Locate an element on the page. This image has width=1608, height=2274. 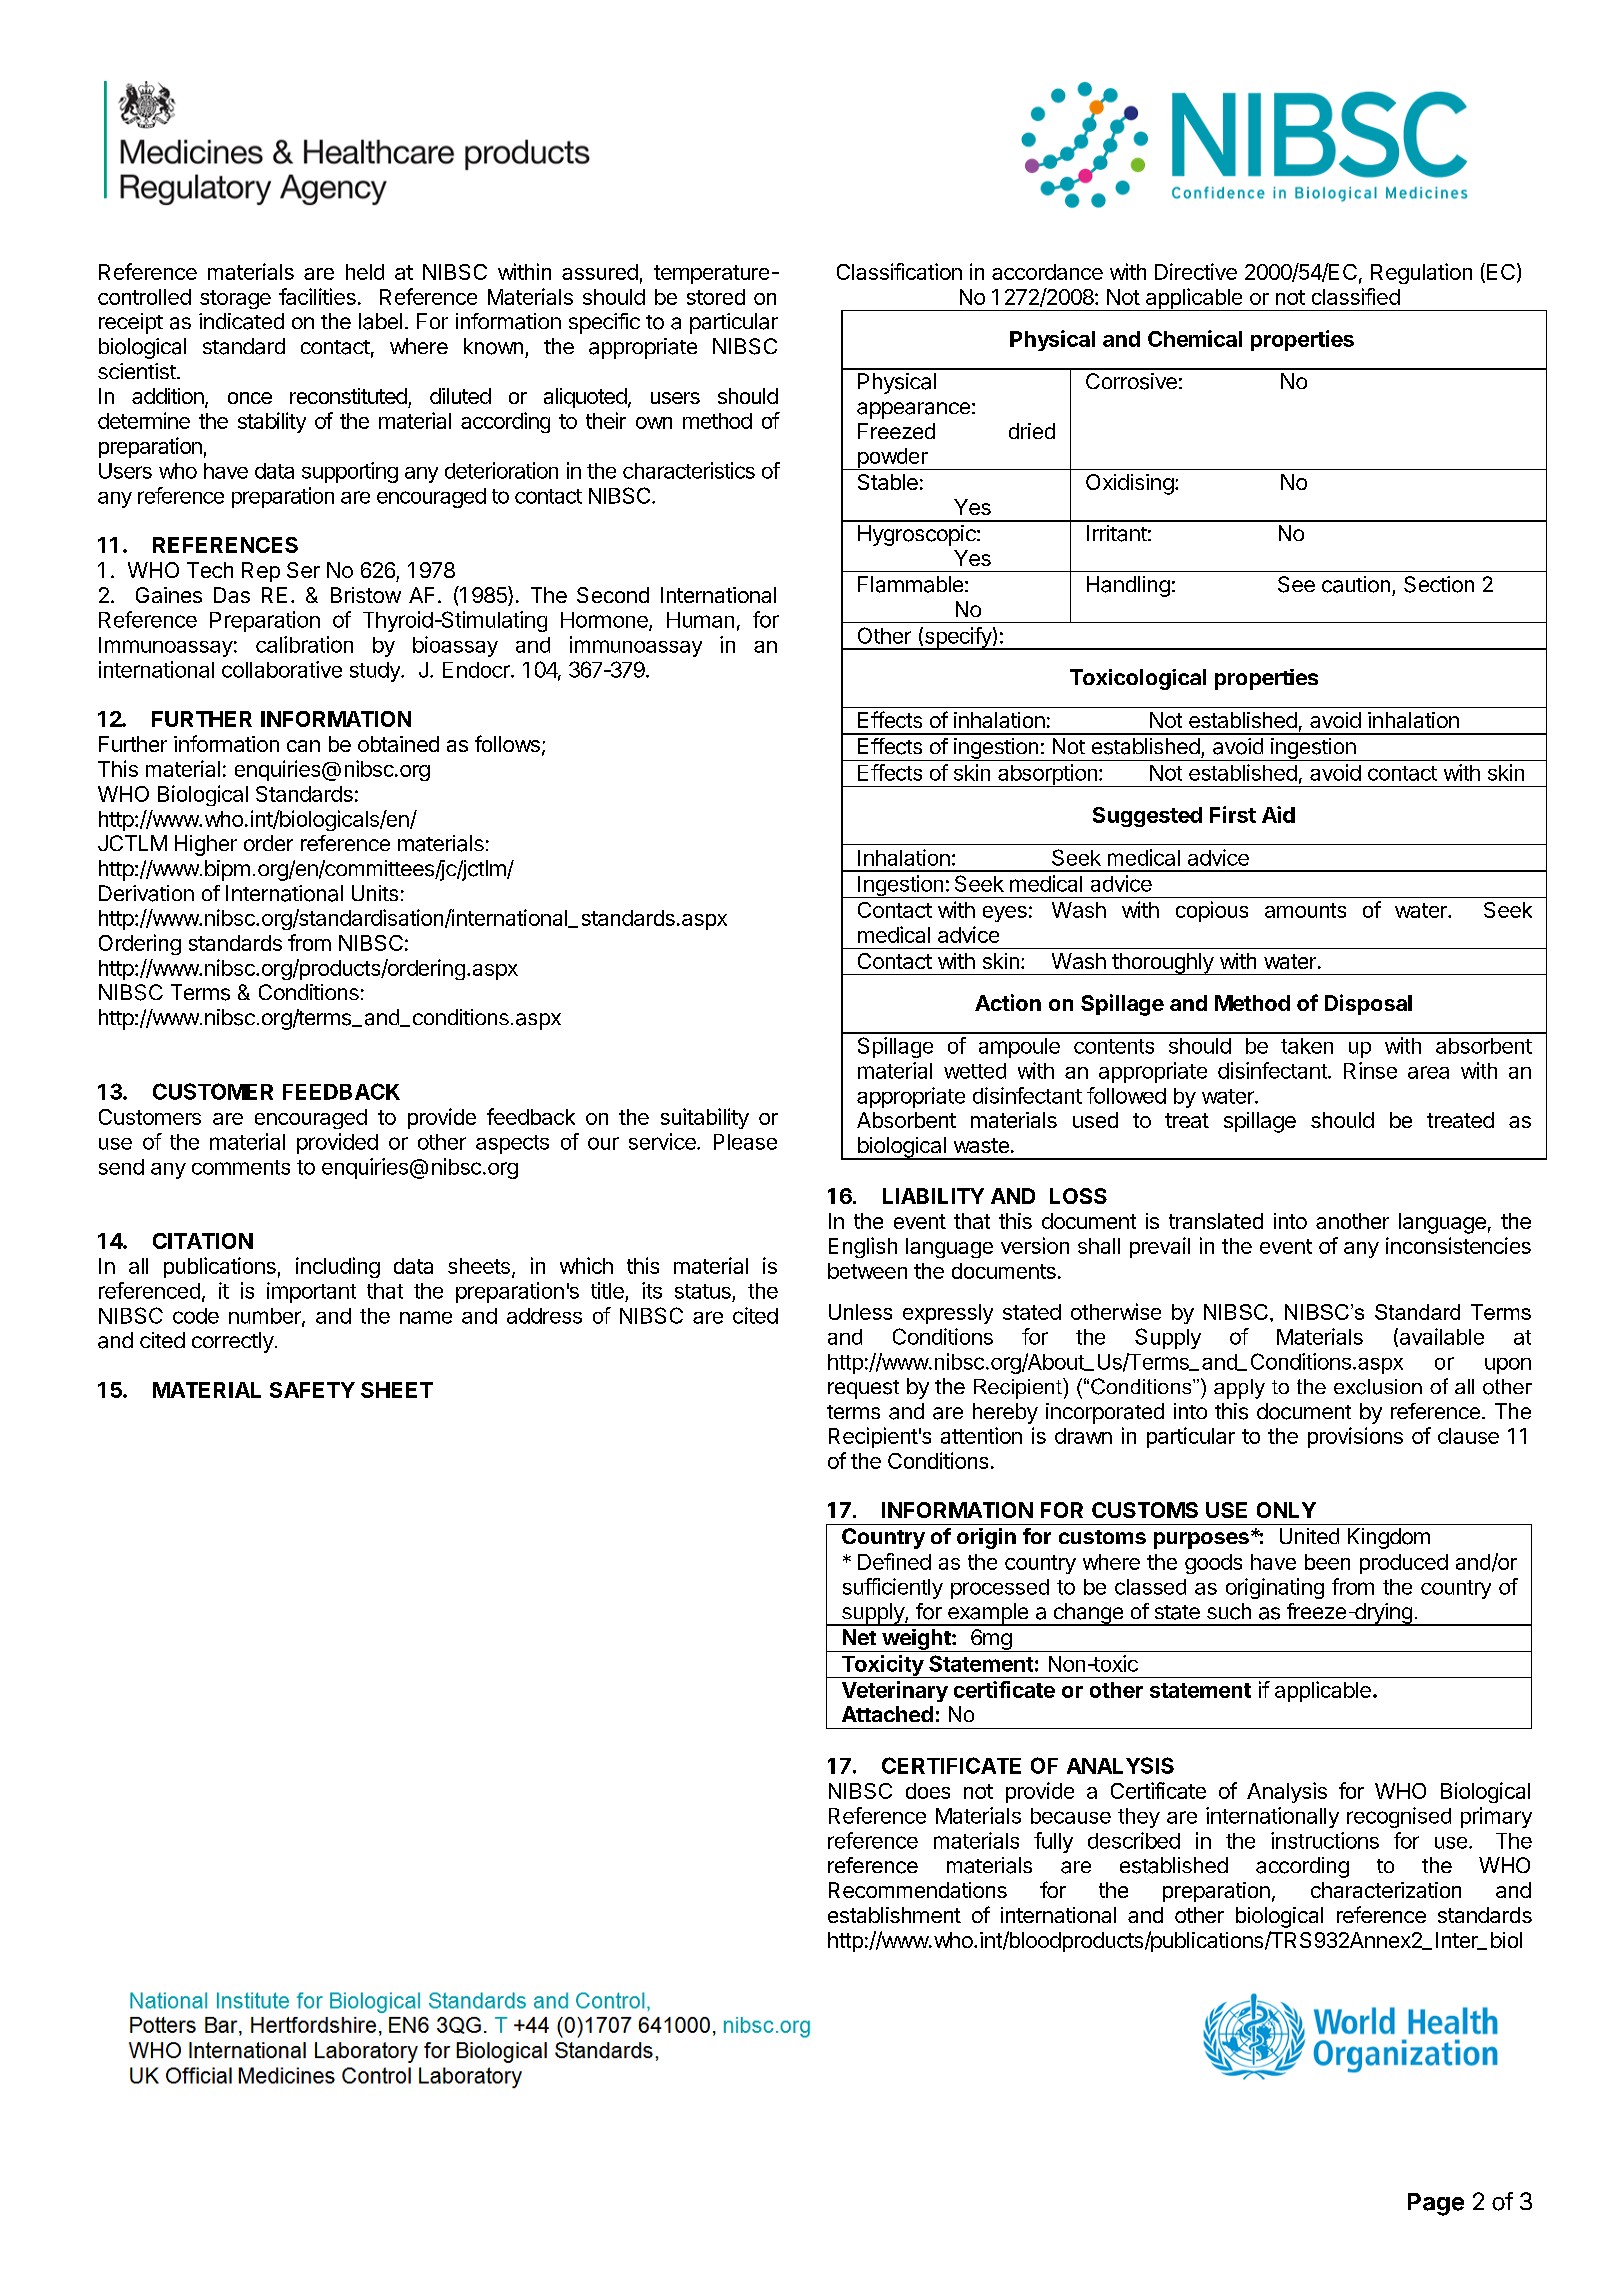
can is located at coordinates (303, 746).
